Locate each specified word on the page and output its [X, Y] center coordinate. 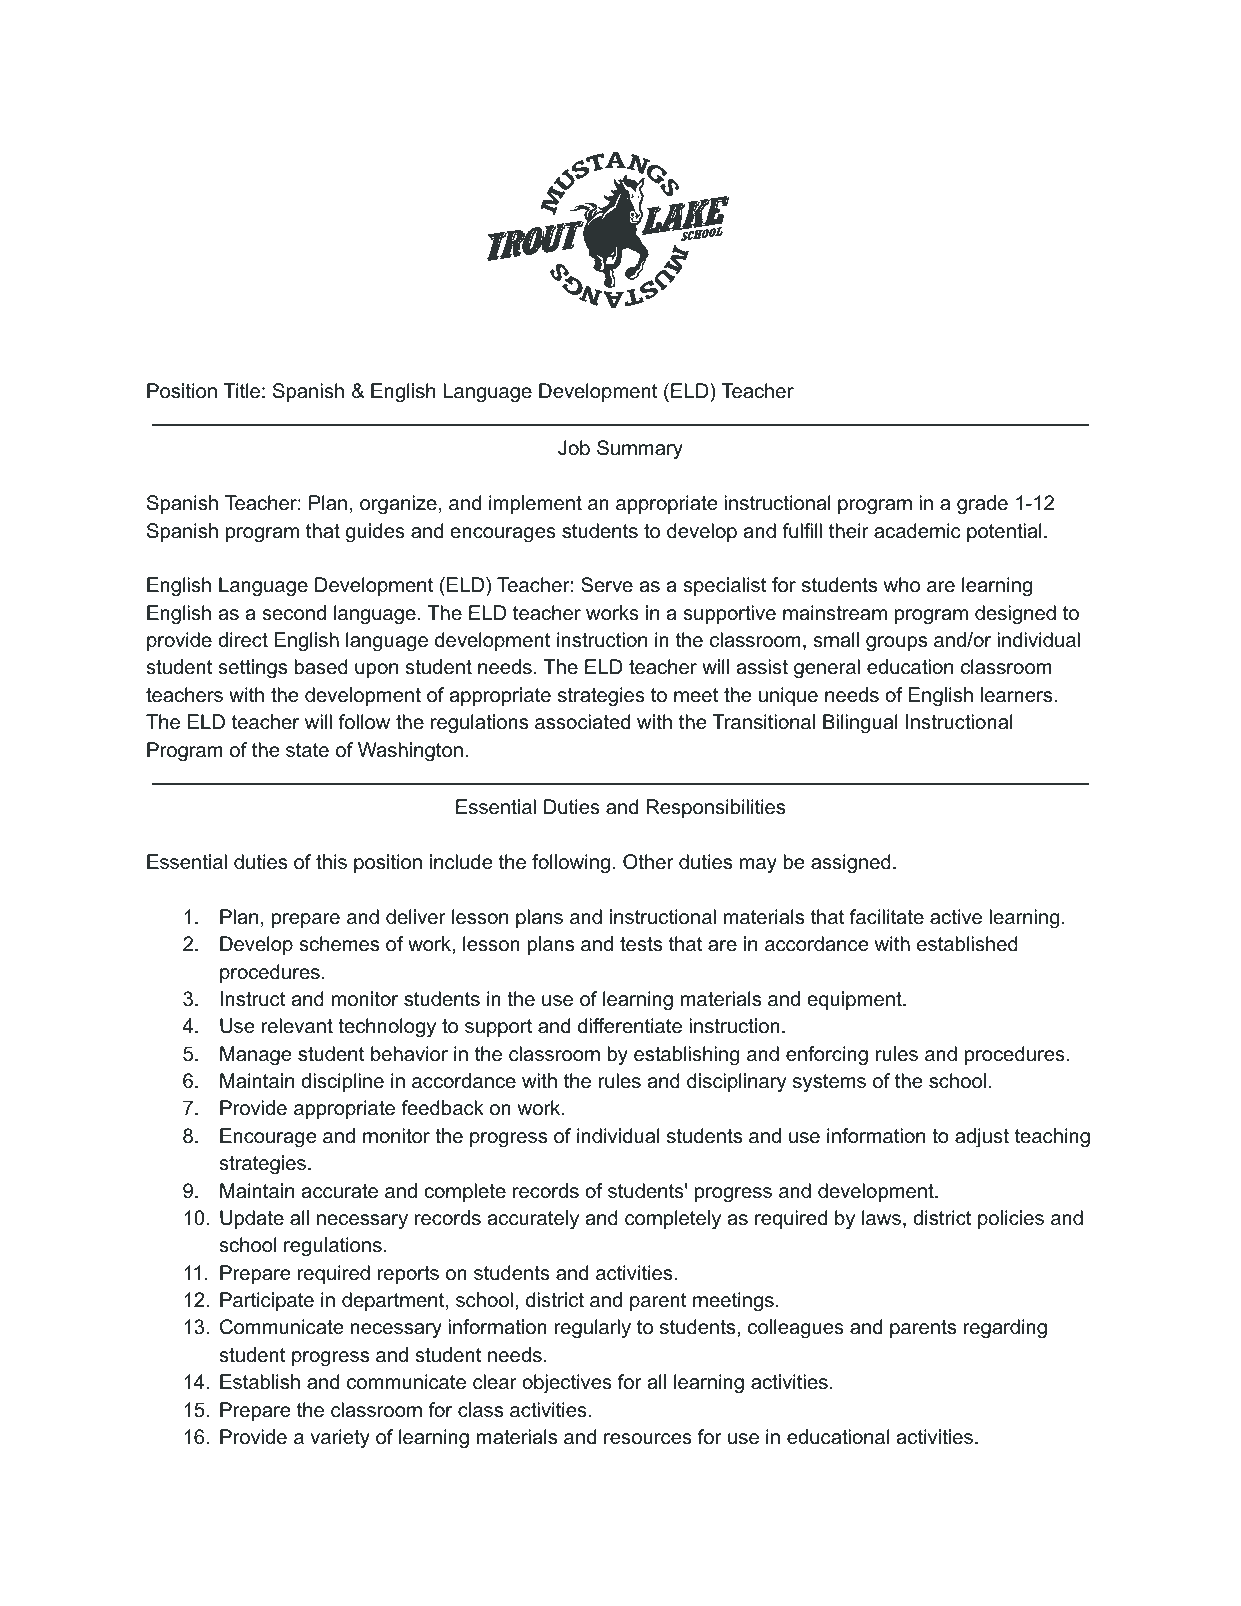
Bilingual [860, 724]
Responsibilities [716, 808]
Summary [640, 450]
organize [398, 505]
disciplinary [736, 1083]
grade [982, 505]
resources [648, 1439]
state [307, 750]
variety [340, 1439]
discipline [342, 1082]
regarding [1005, 1329]
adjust [982, 1138]
